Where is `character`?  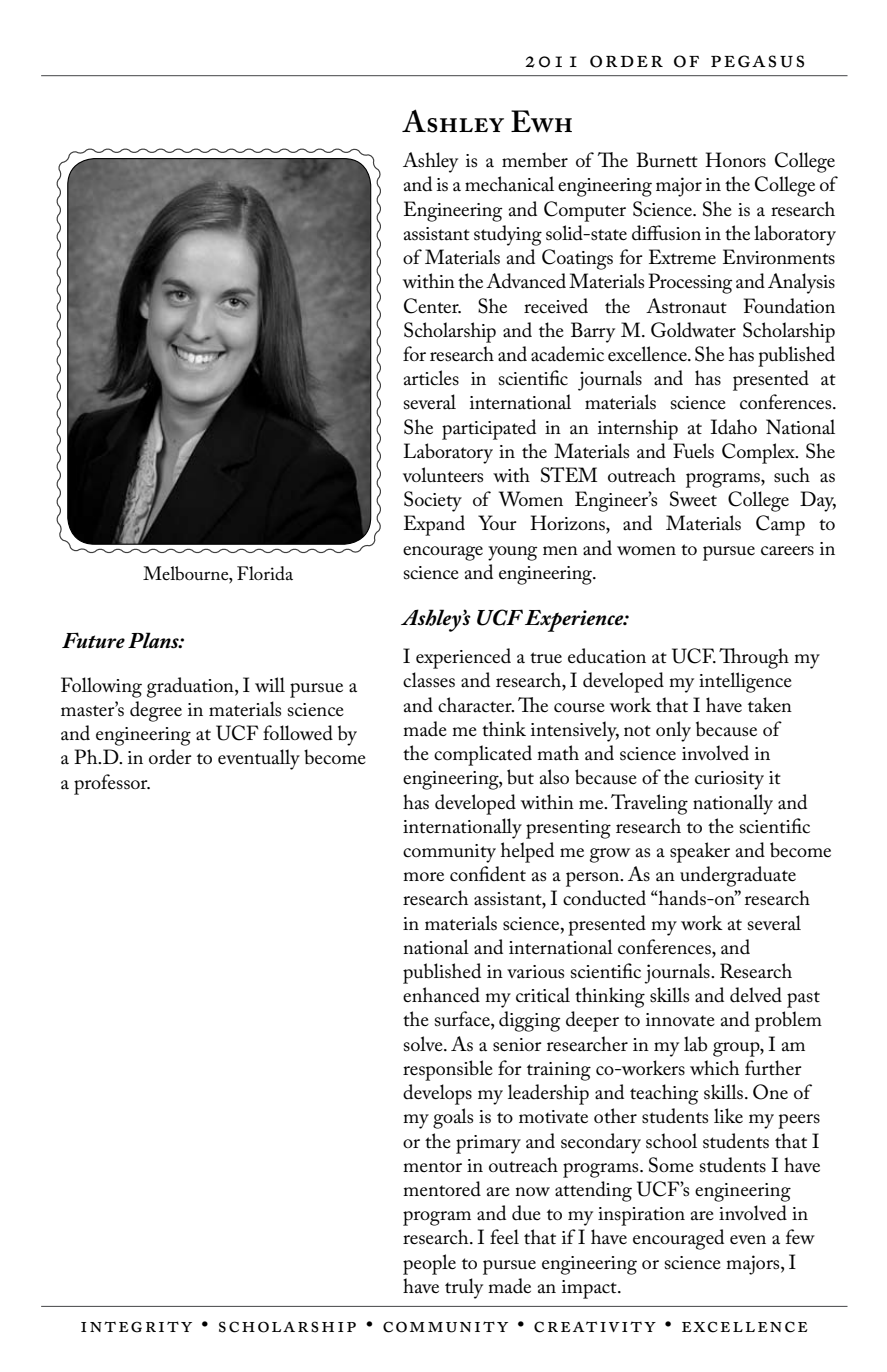
character is located at coordinates (476, 705).
